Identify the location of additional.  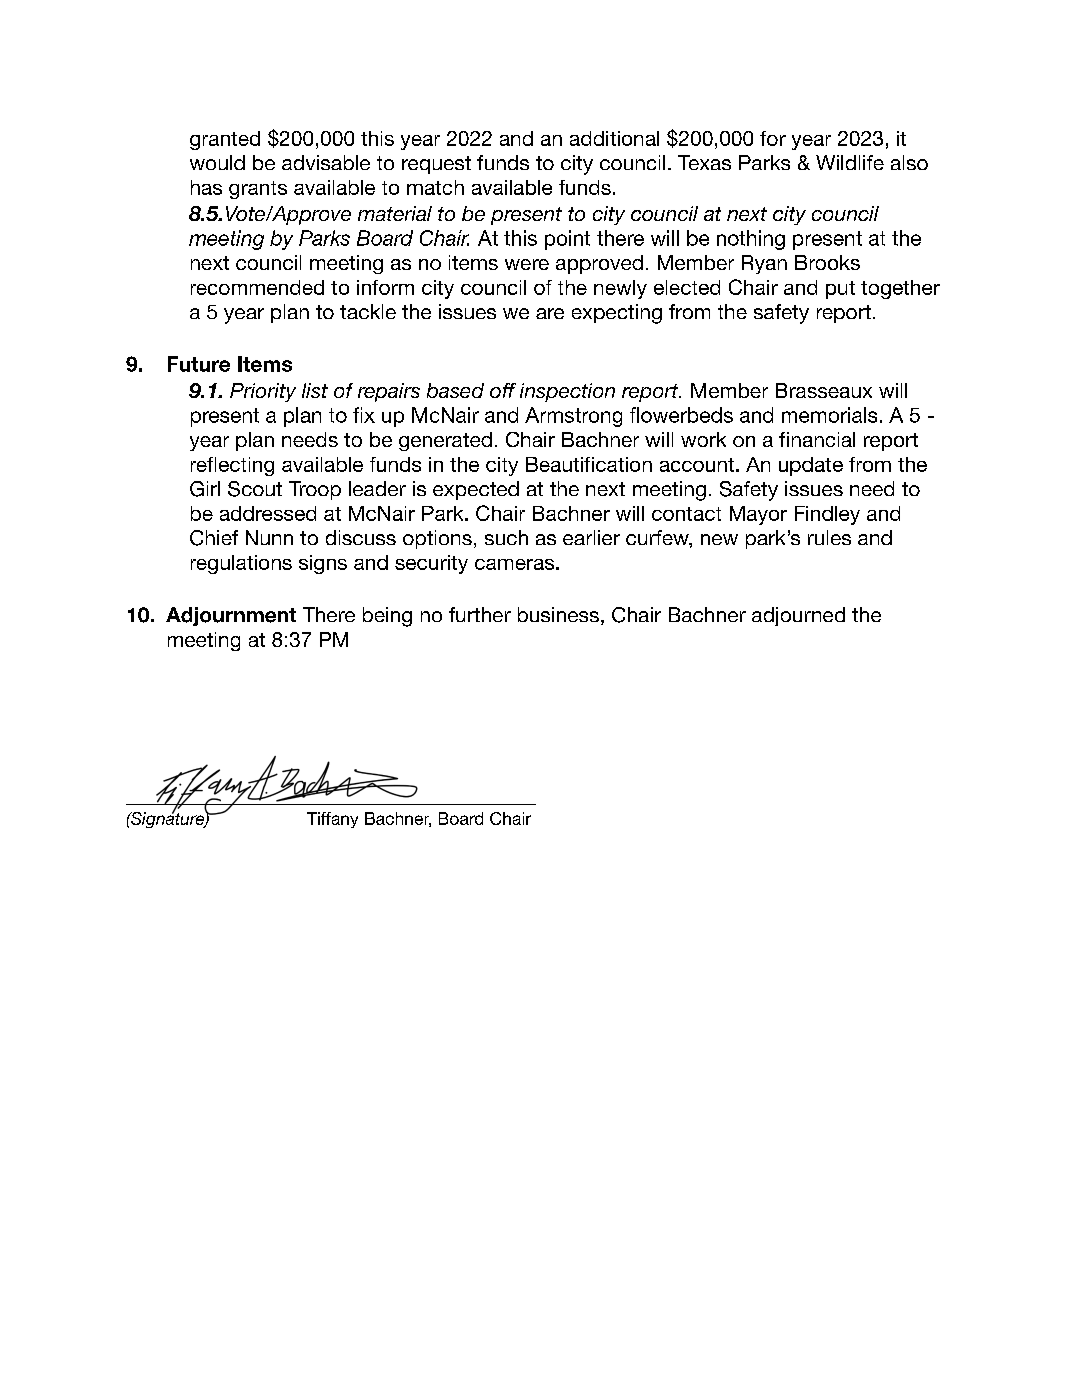
(614, 138).
